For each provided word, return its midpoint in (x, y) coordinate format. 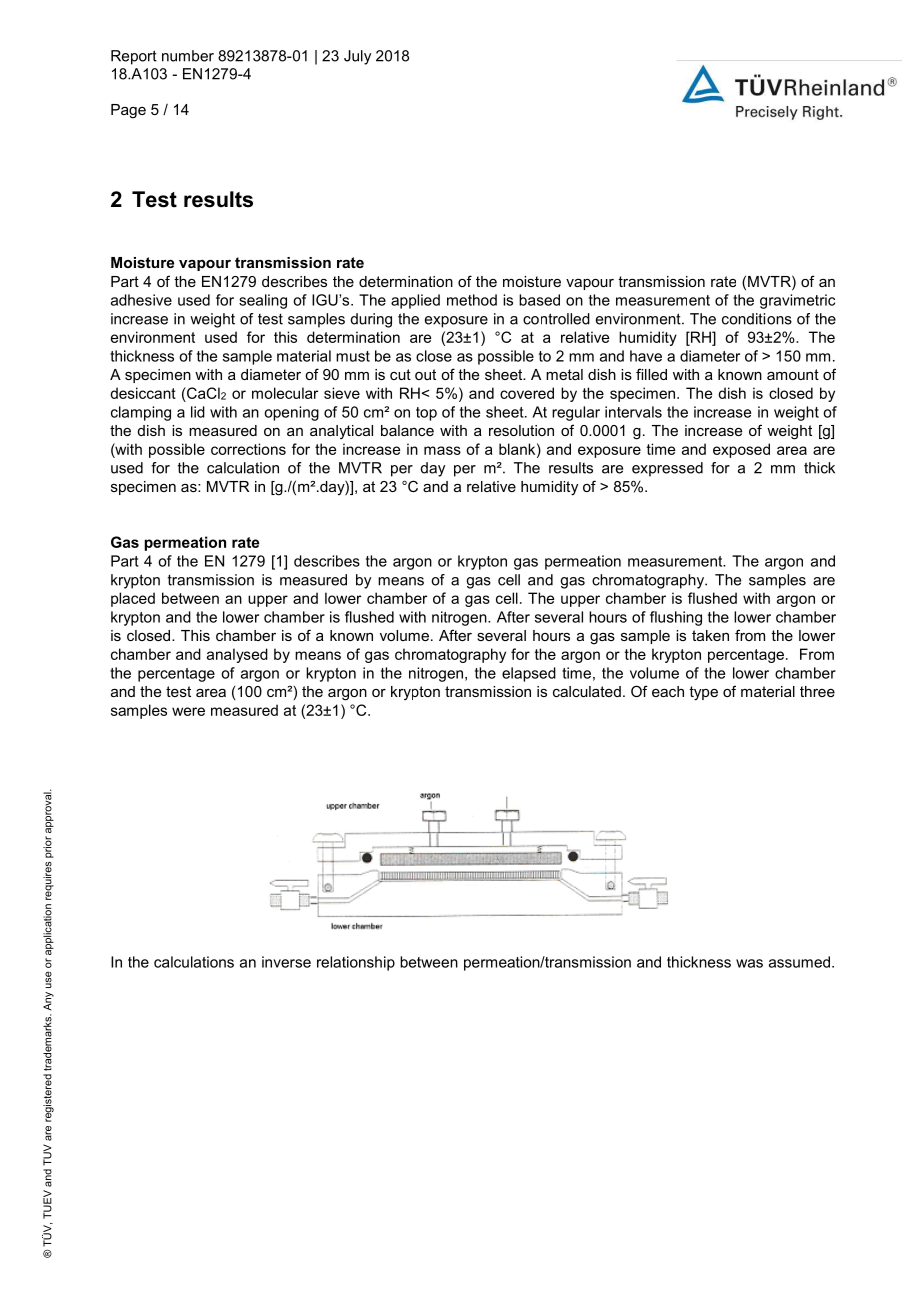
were (188, 711)
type (703, 693)
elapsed (529, 674)
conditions (757, 319)
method (472, 300)
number (188, 56)
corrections (248, 449)
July (357, 57)
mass (442, 450)
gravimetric (797, 301)
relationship (356, 963)
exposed (741, 450)
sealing (263, 301)
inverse (286, 962)
